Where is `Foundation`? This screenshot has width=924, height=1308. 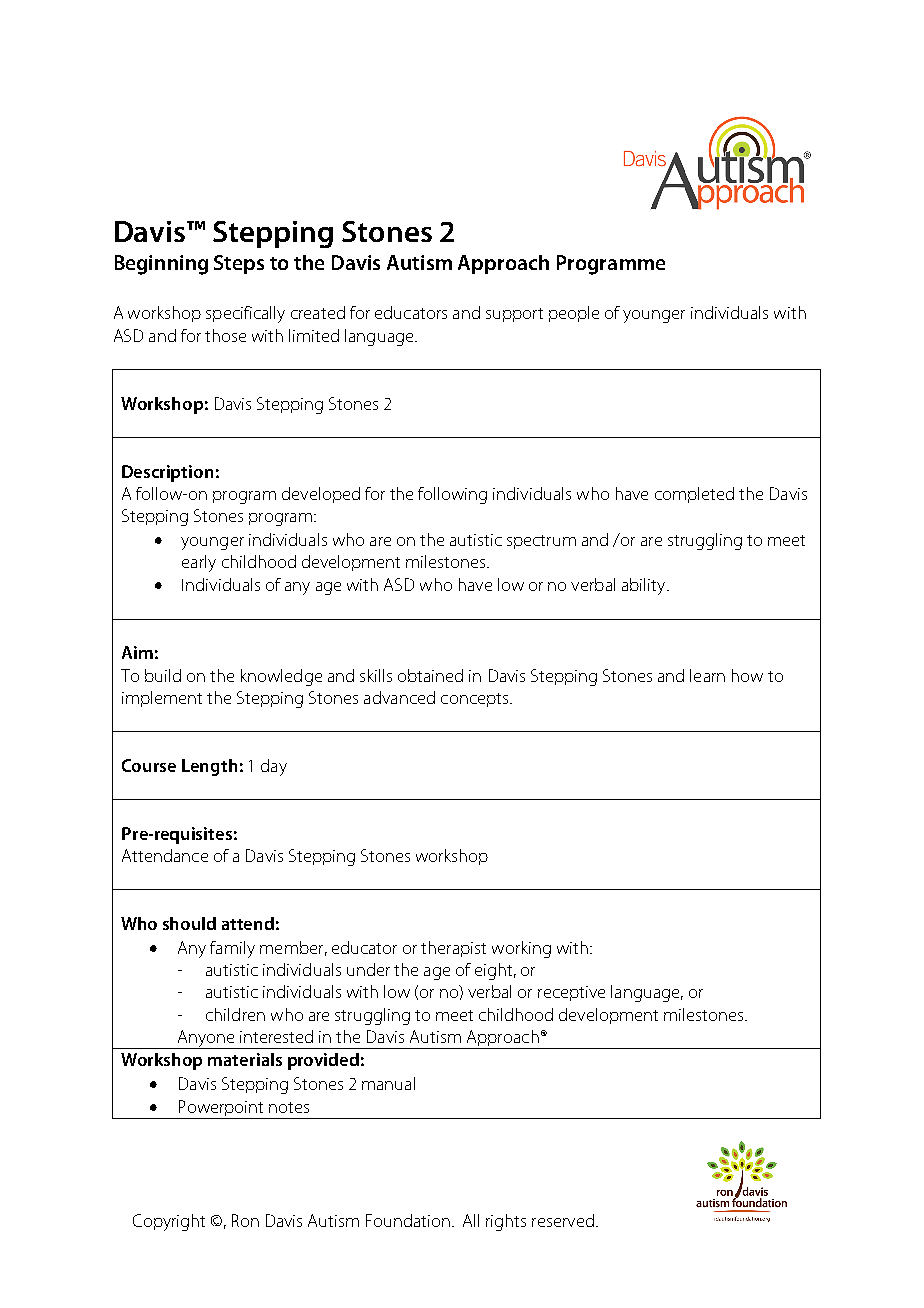 Foundation is located at coordinates (408, 1220).
